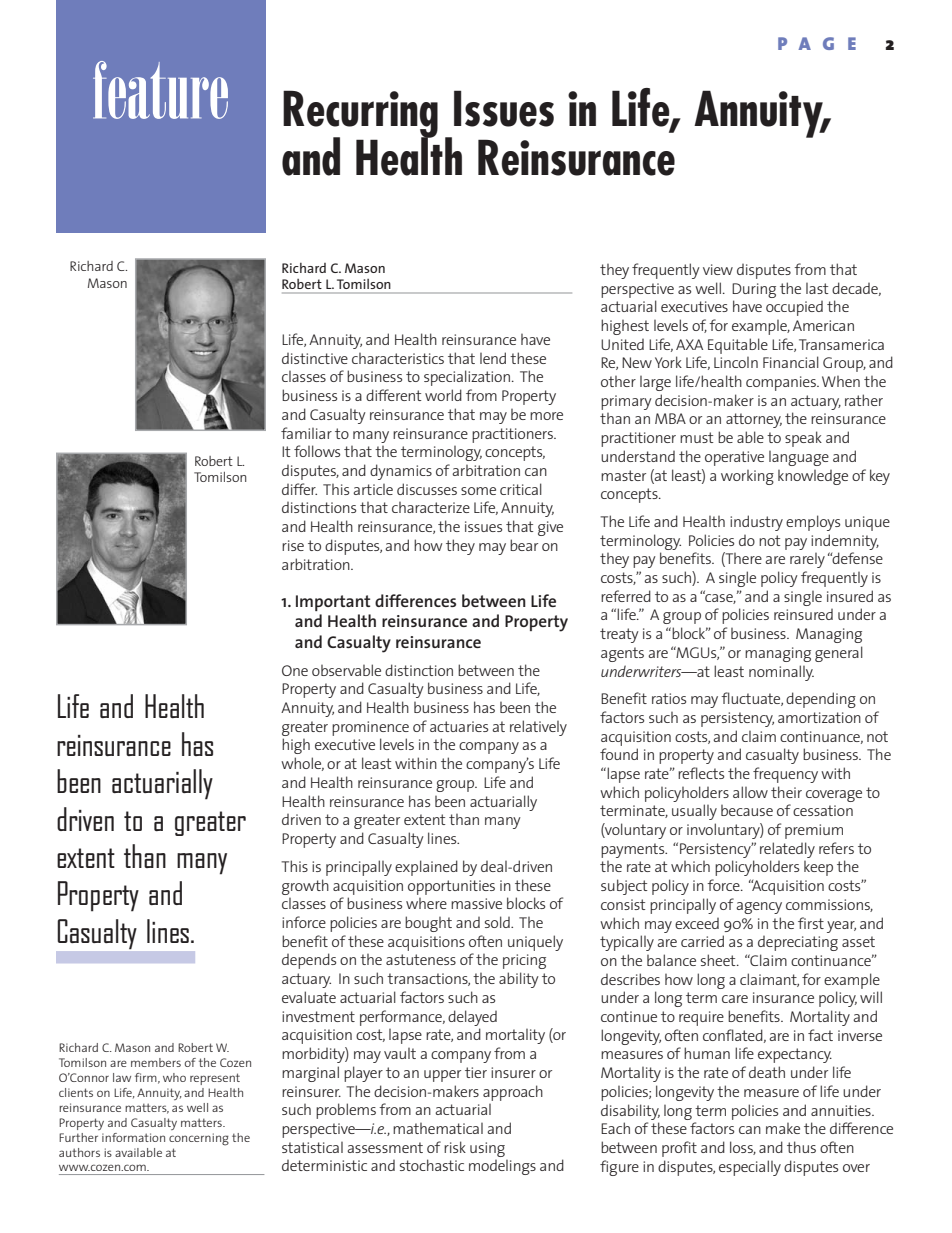 The image size is (952, 1233). What do you see at coordinates (160, 90) in the image?
I see `feature` at bounding box center [160, 90].
